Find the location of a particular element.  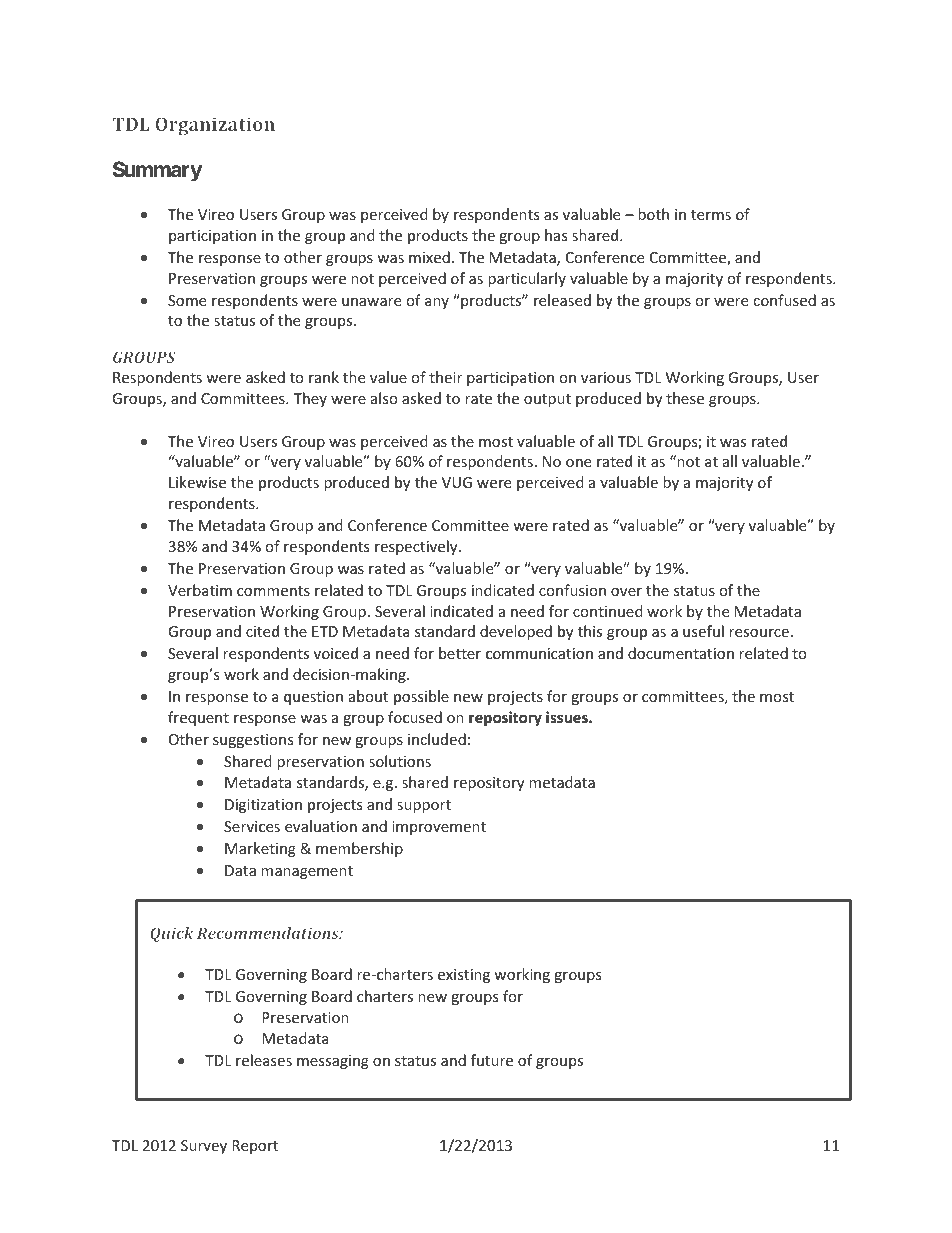

Report is located at coordinates (255, 1147).
